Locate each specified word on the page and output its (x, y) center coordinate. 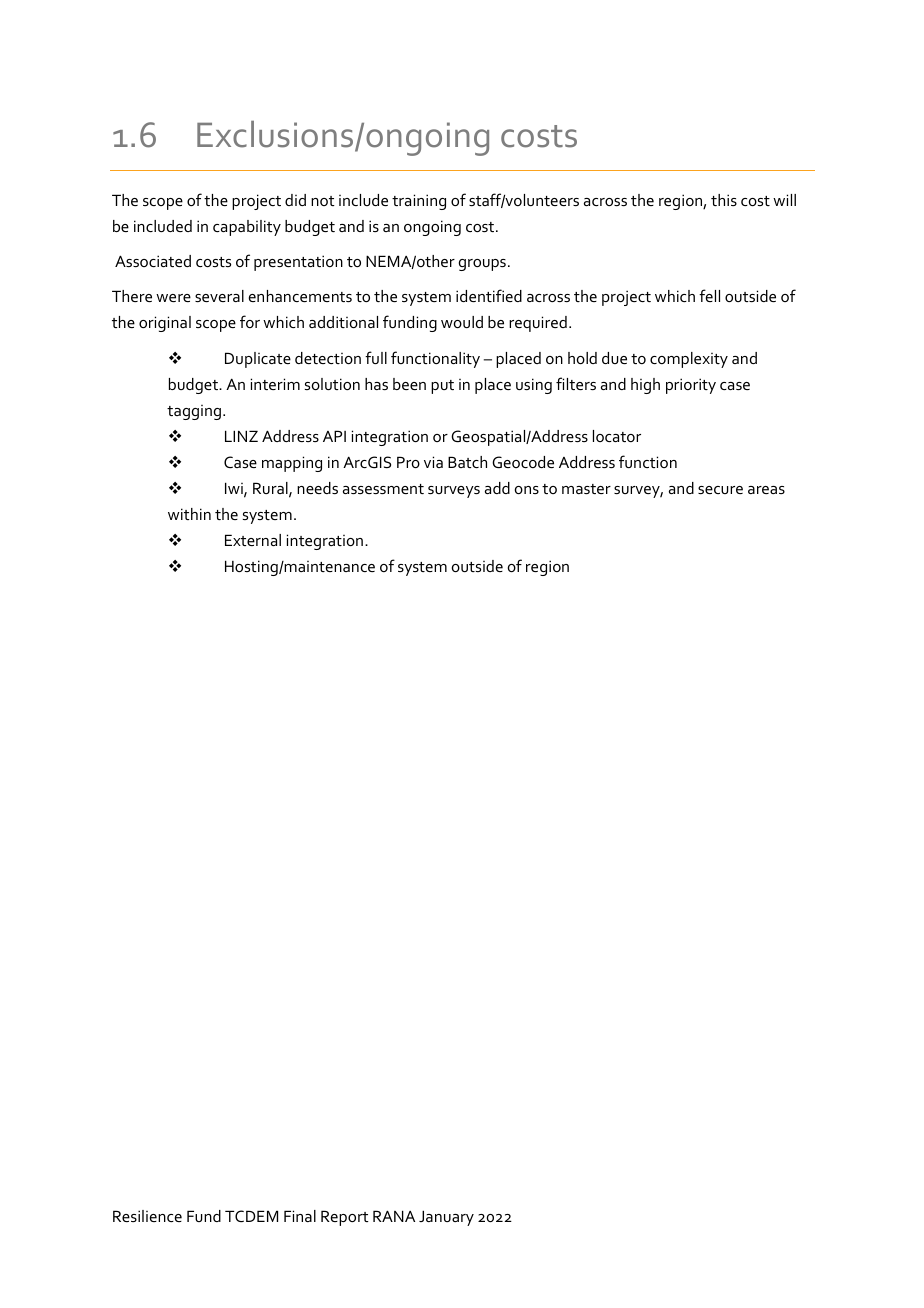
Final (300, 1216)
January (446, 1218)
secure (720, 490)
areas (766, 490)
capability (247, 228)
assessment (383, 489)
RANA (394, 1216)
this (724, 200)
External (253, 540)
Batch (467, 462)
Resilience (147, 1216)
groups (482, 265)
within (189, 514)
